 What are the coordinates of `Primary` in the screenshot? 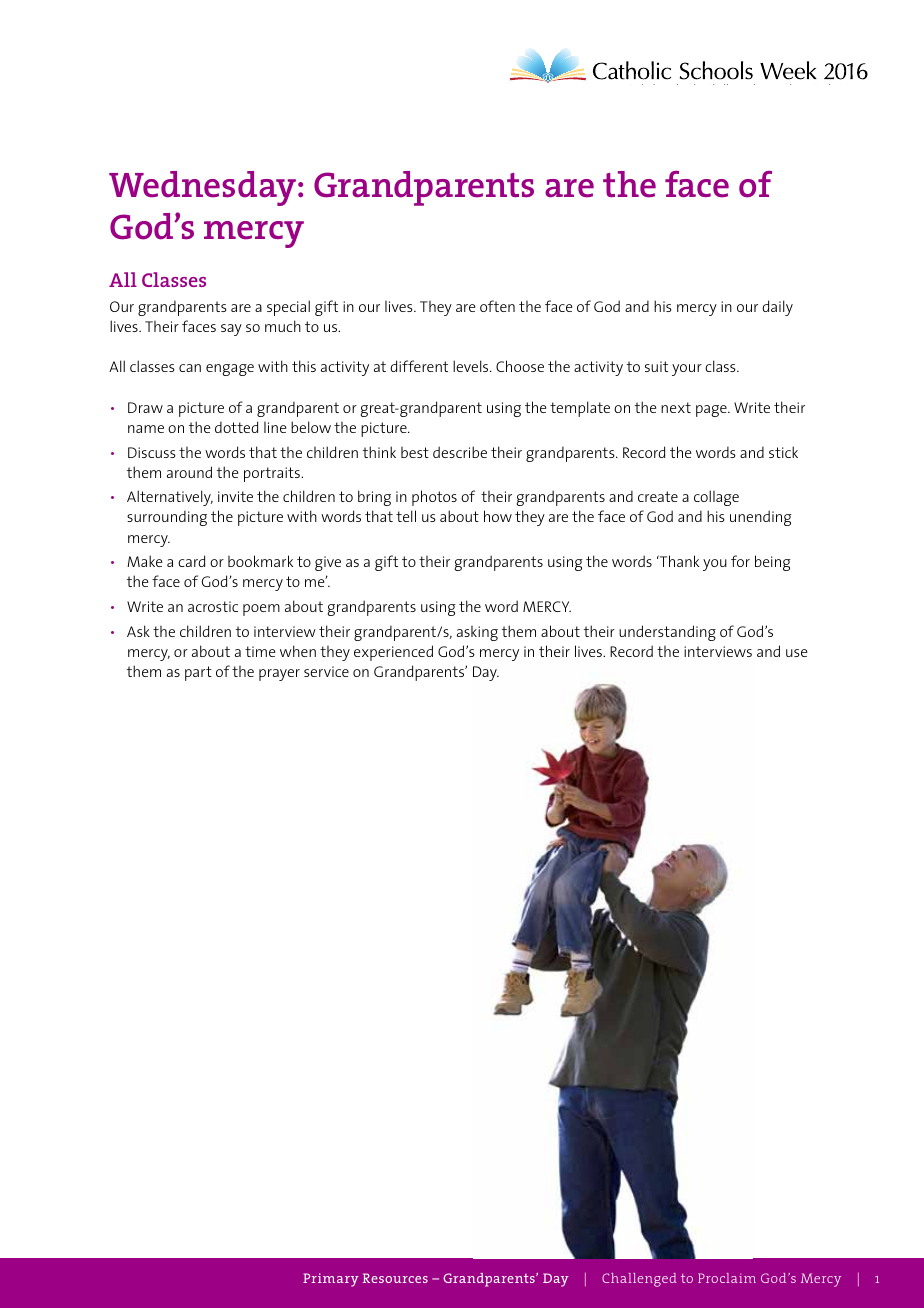 It's located at (331, 1280).
